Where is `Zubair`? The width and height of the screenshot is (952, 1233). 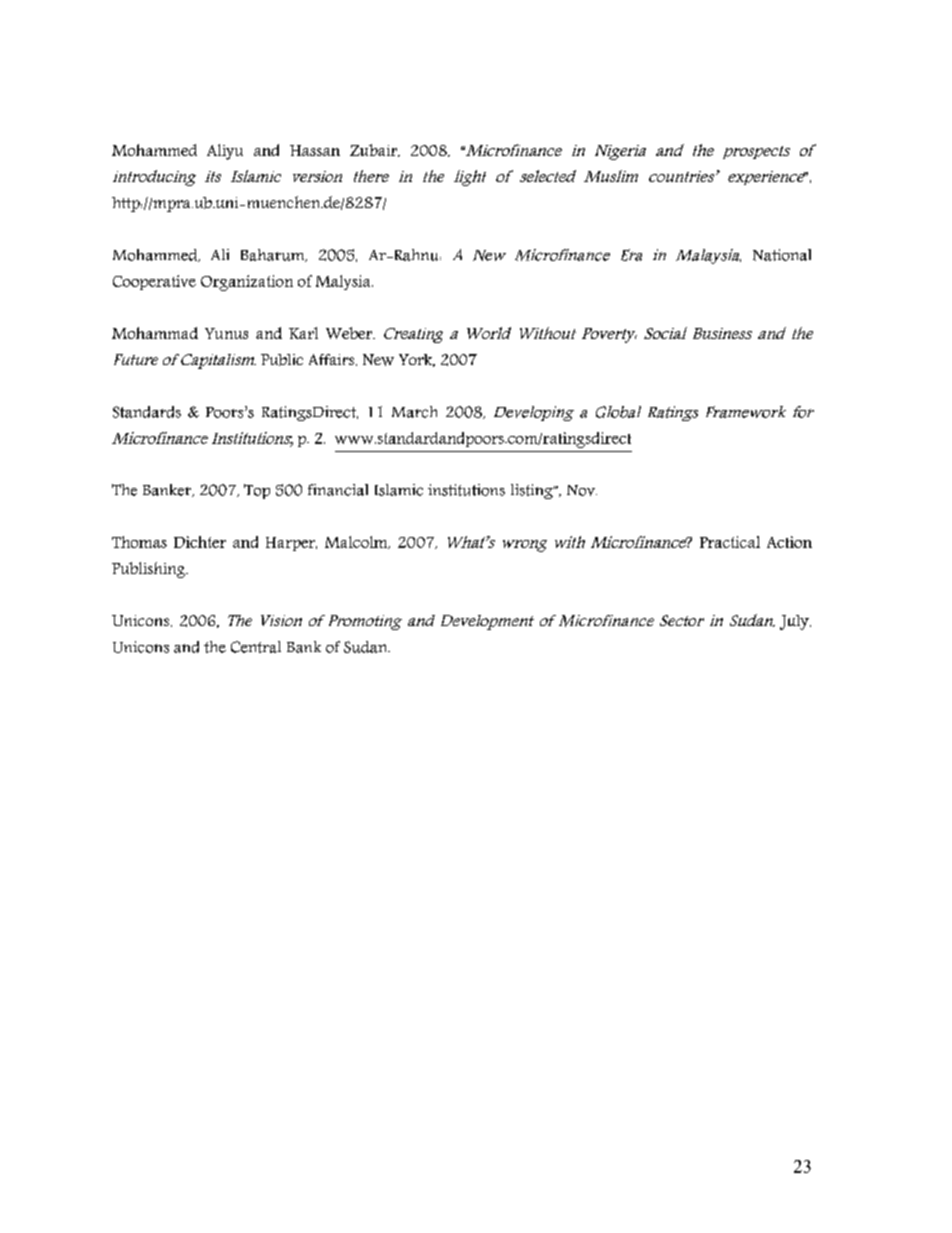
Zubair is located at coordinates (374, 150).
